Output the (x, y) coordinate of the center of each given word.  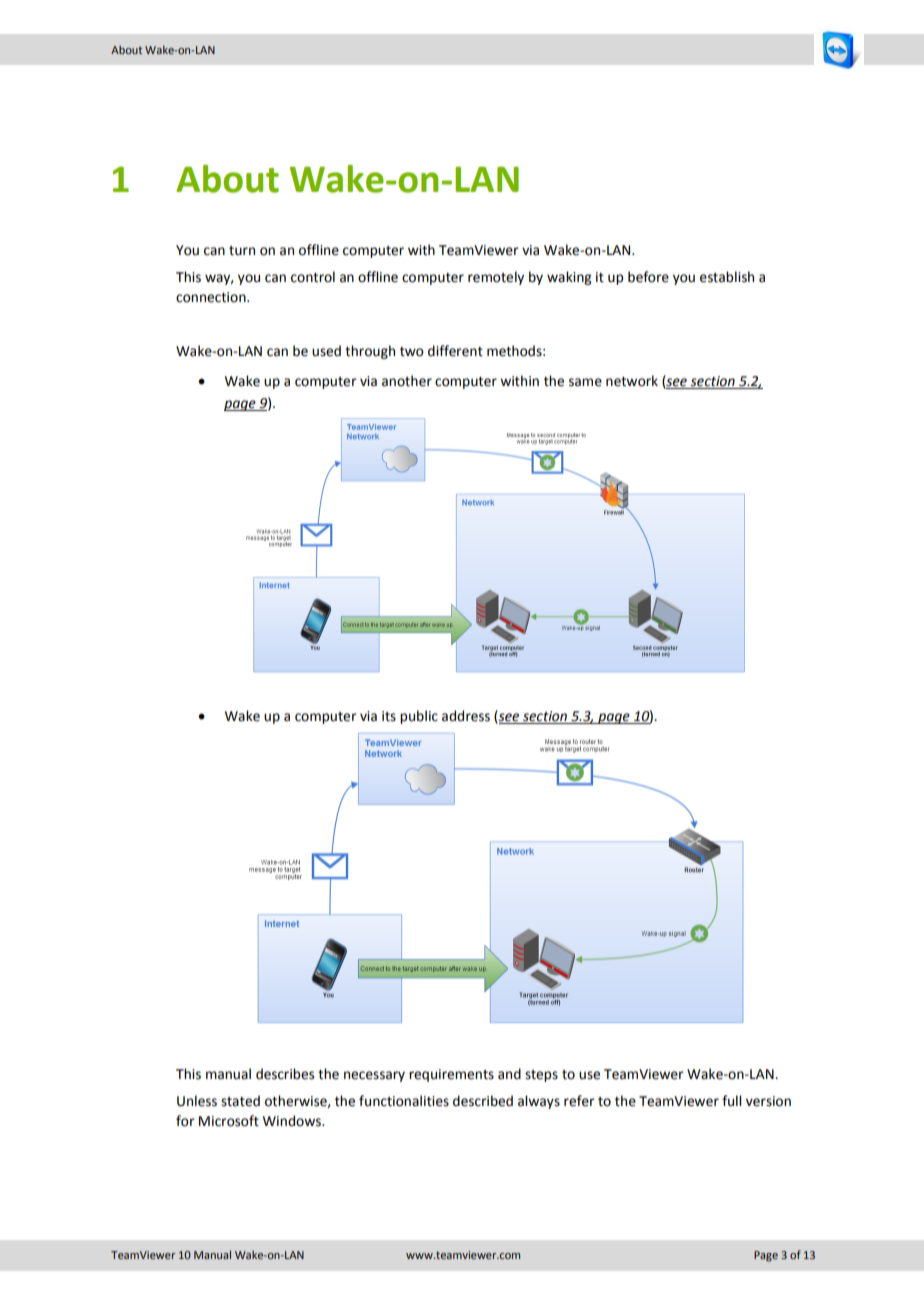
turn (242, 251)
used (326, 351)
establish (727, 277)
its (389, 716)
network (632, 381)
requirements (451, 1075)
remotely (496, 278)
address (466, 716)
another (407, 381)
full (731, 1101)
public (419, 717)
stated (240, 1101)
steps (541, 1076)
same (585, 382)
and (509, 1074)
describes (285, 1074)
